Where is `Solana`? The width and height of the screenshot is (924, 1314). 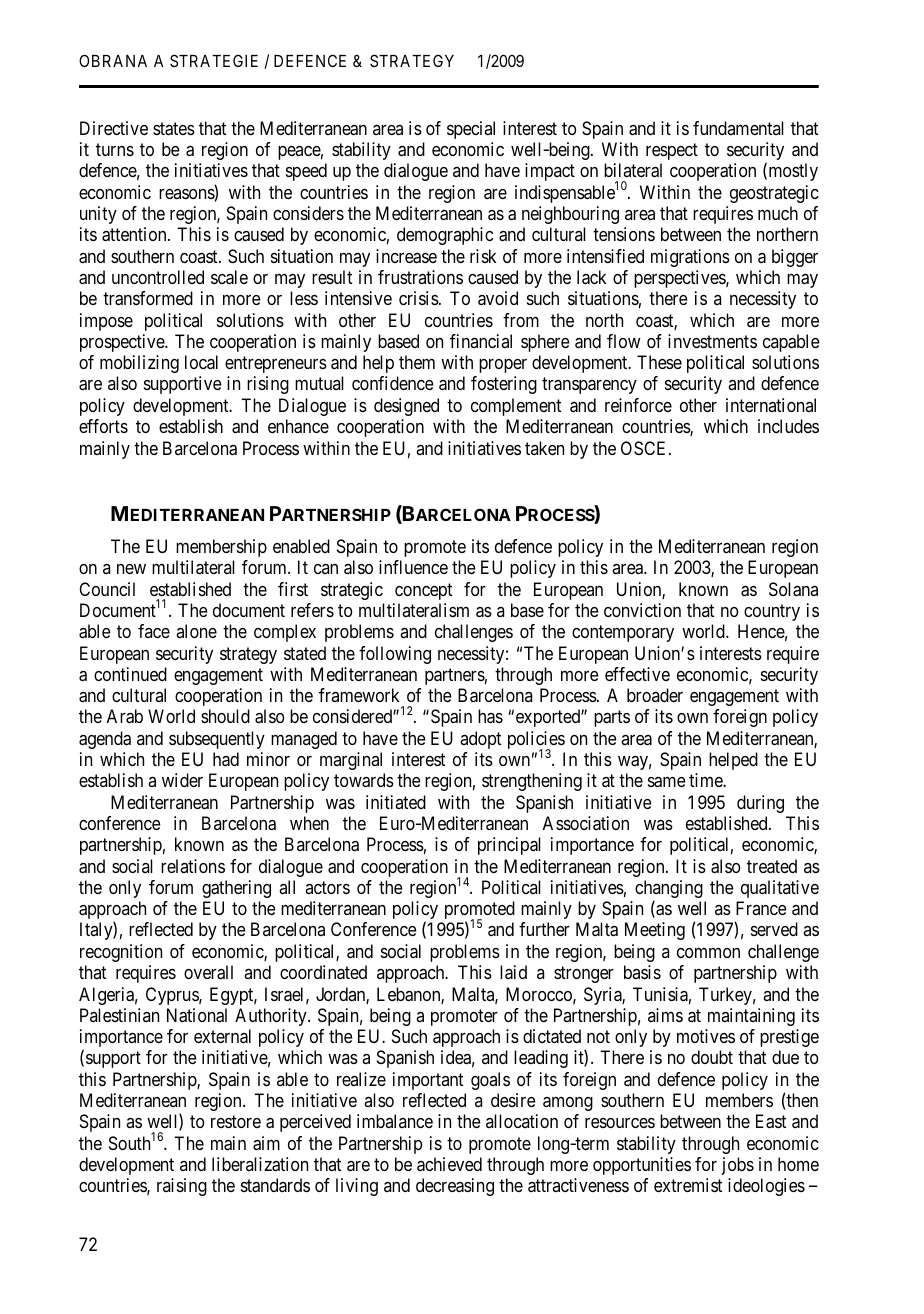 Solana is located at coordinates (793, 589).
